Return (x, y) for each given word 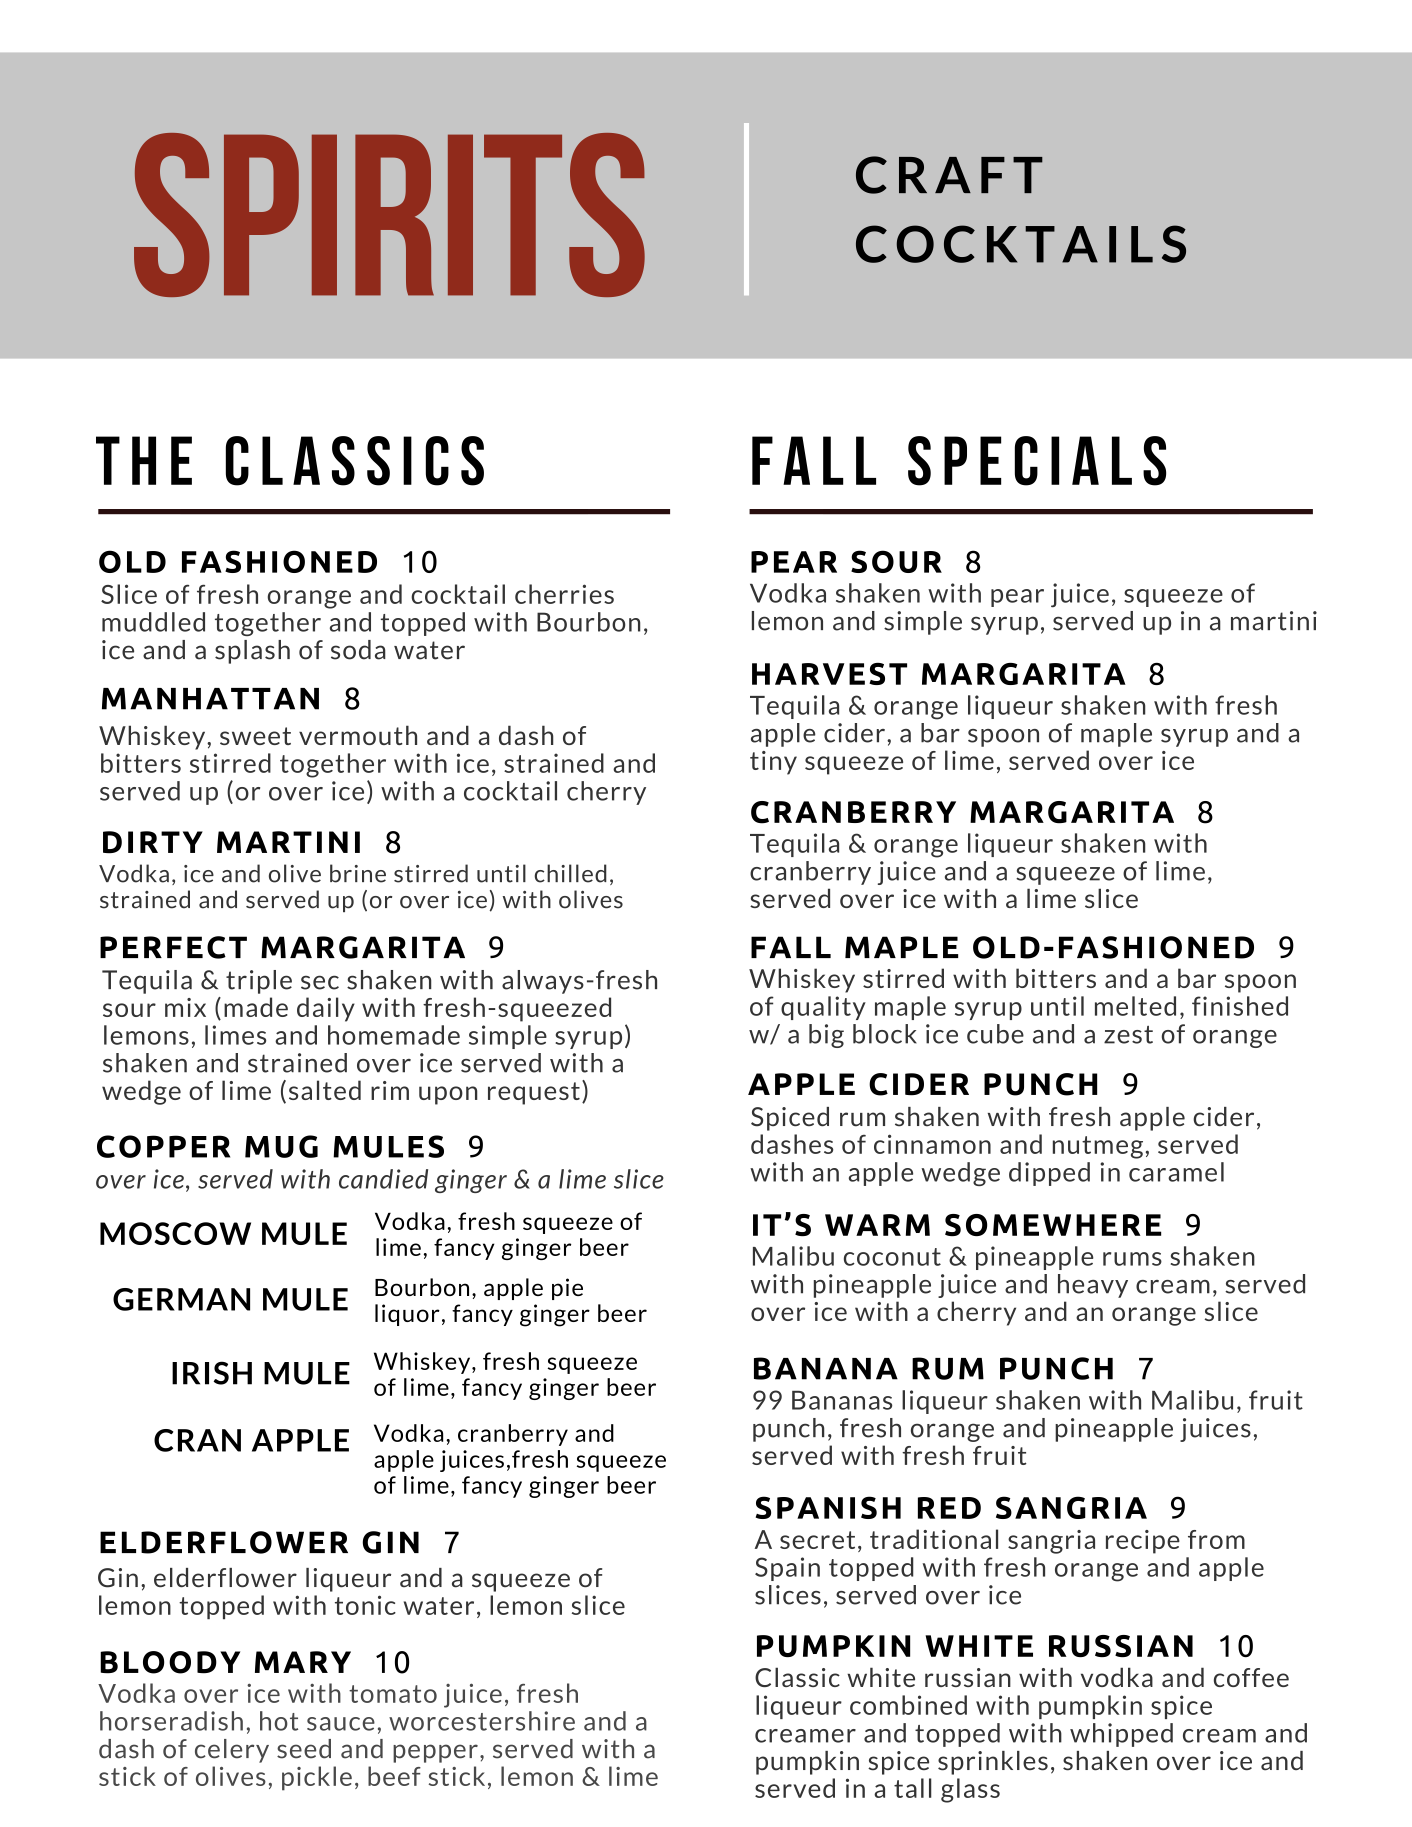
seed (304, 1749)
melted (1135, 1006)
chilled (571, 873)
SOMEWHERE (1053, 1225)
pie (567, 1289)
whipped (1121, 1735)
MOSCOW (175, 1233)
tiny (773, 763)
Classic (797, 1677)
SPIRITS (389, 215)
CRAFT (949, 175)
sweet (255, 736)
